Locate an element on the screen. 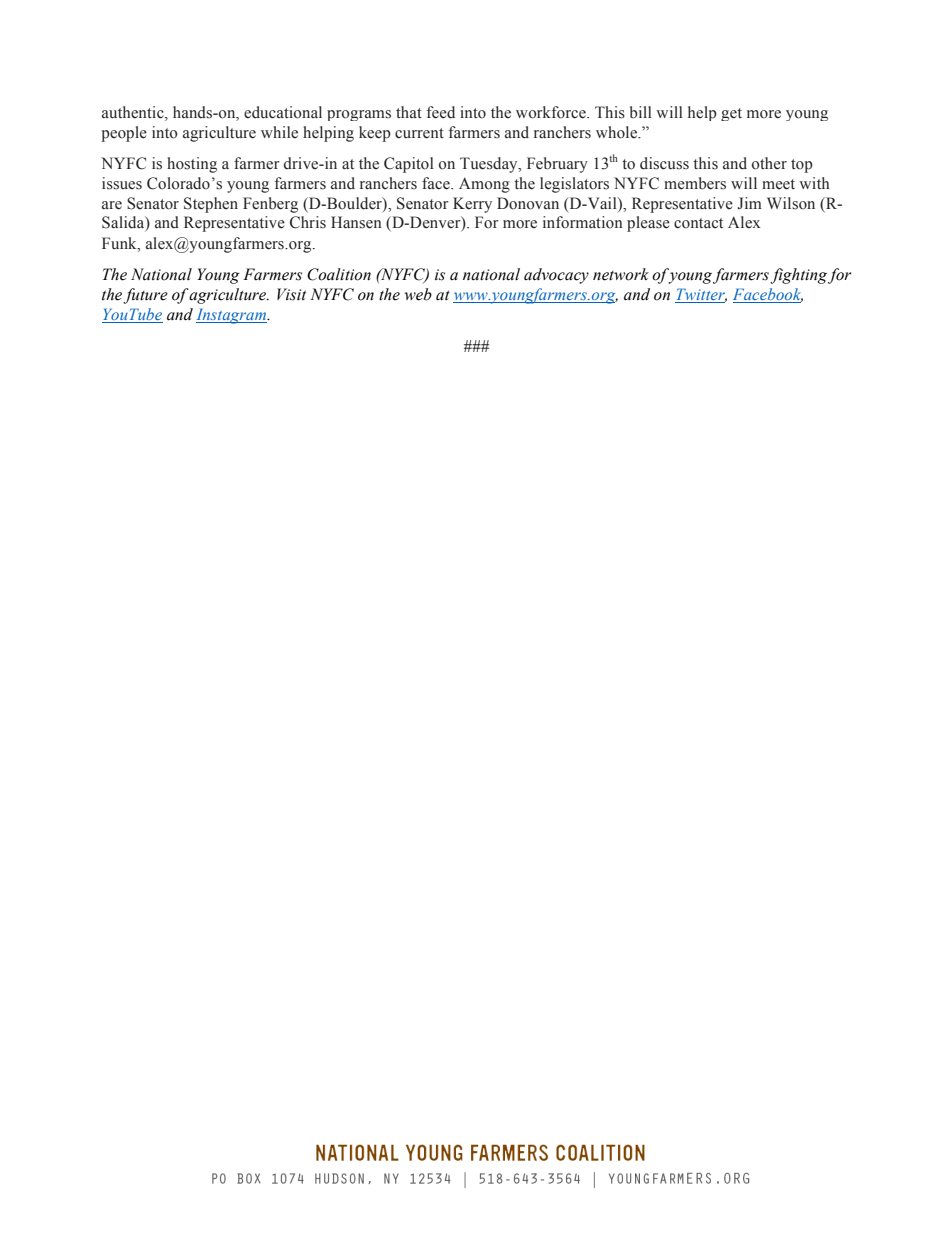  feed is located at coordinates (440, 112).
